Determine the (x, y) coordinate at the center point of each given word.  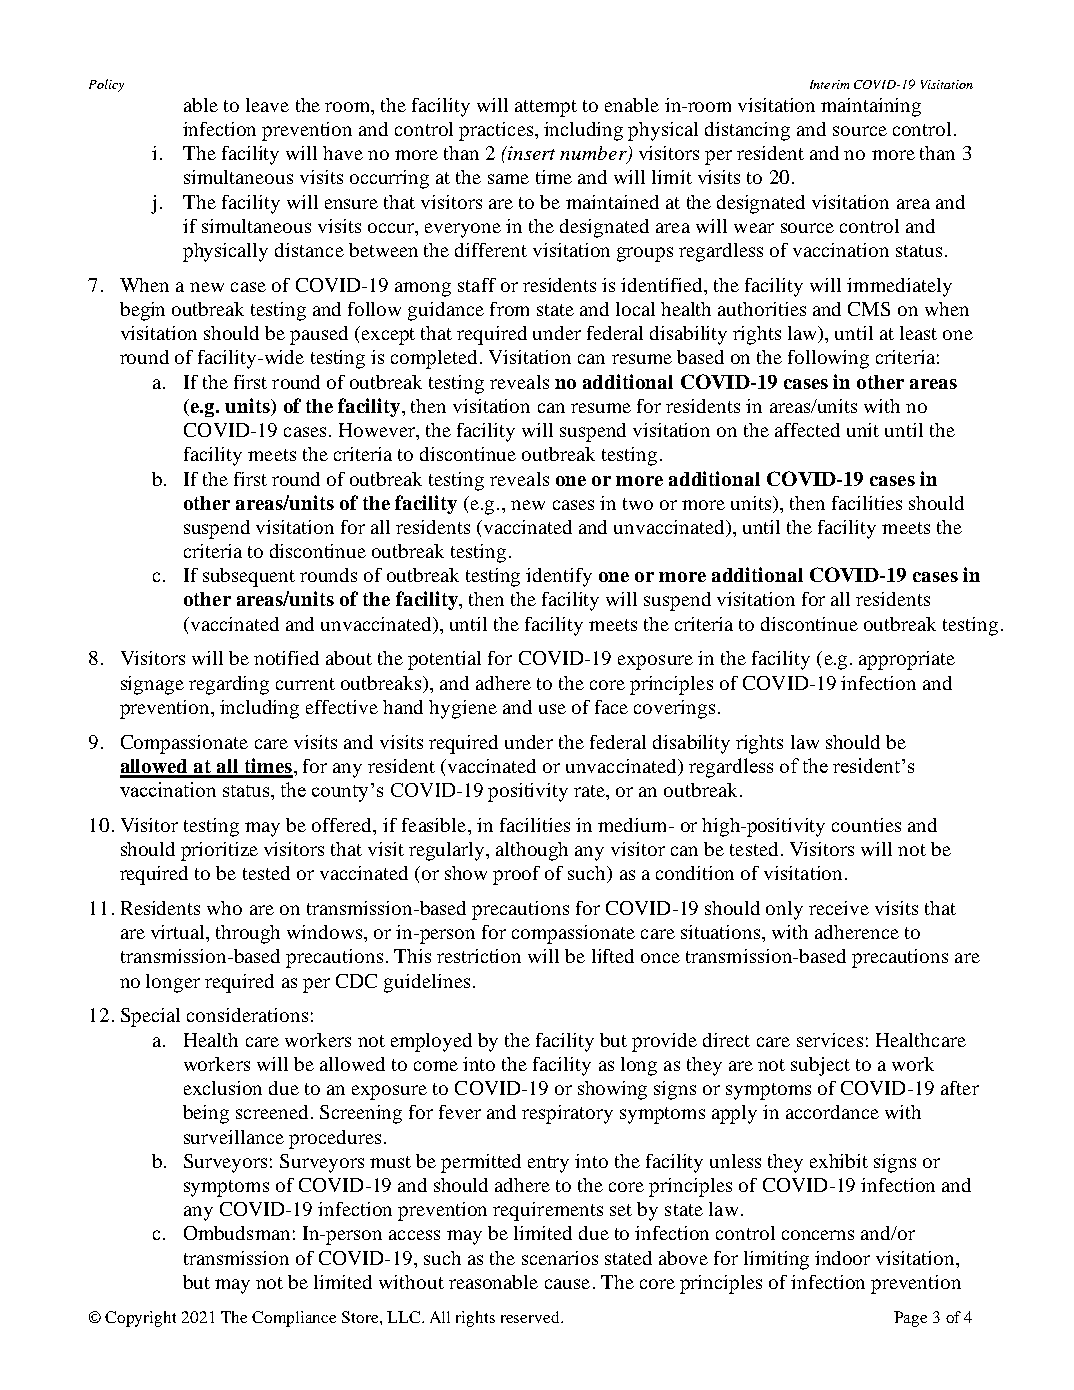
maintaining (871, 107)
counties (866, 825)
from (509, 309)
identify (559, 577)
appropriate (907, 660)
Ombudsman (237, 1233)
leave (267, 105)
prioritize (219, 851)
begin (142, 311)
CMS (869, 309)
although (532, 851)
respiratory (567, 1114)
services (830, 1040)
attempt (546, 108)
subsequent (249, 577)
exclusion (223, 1088)
